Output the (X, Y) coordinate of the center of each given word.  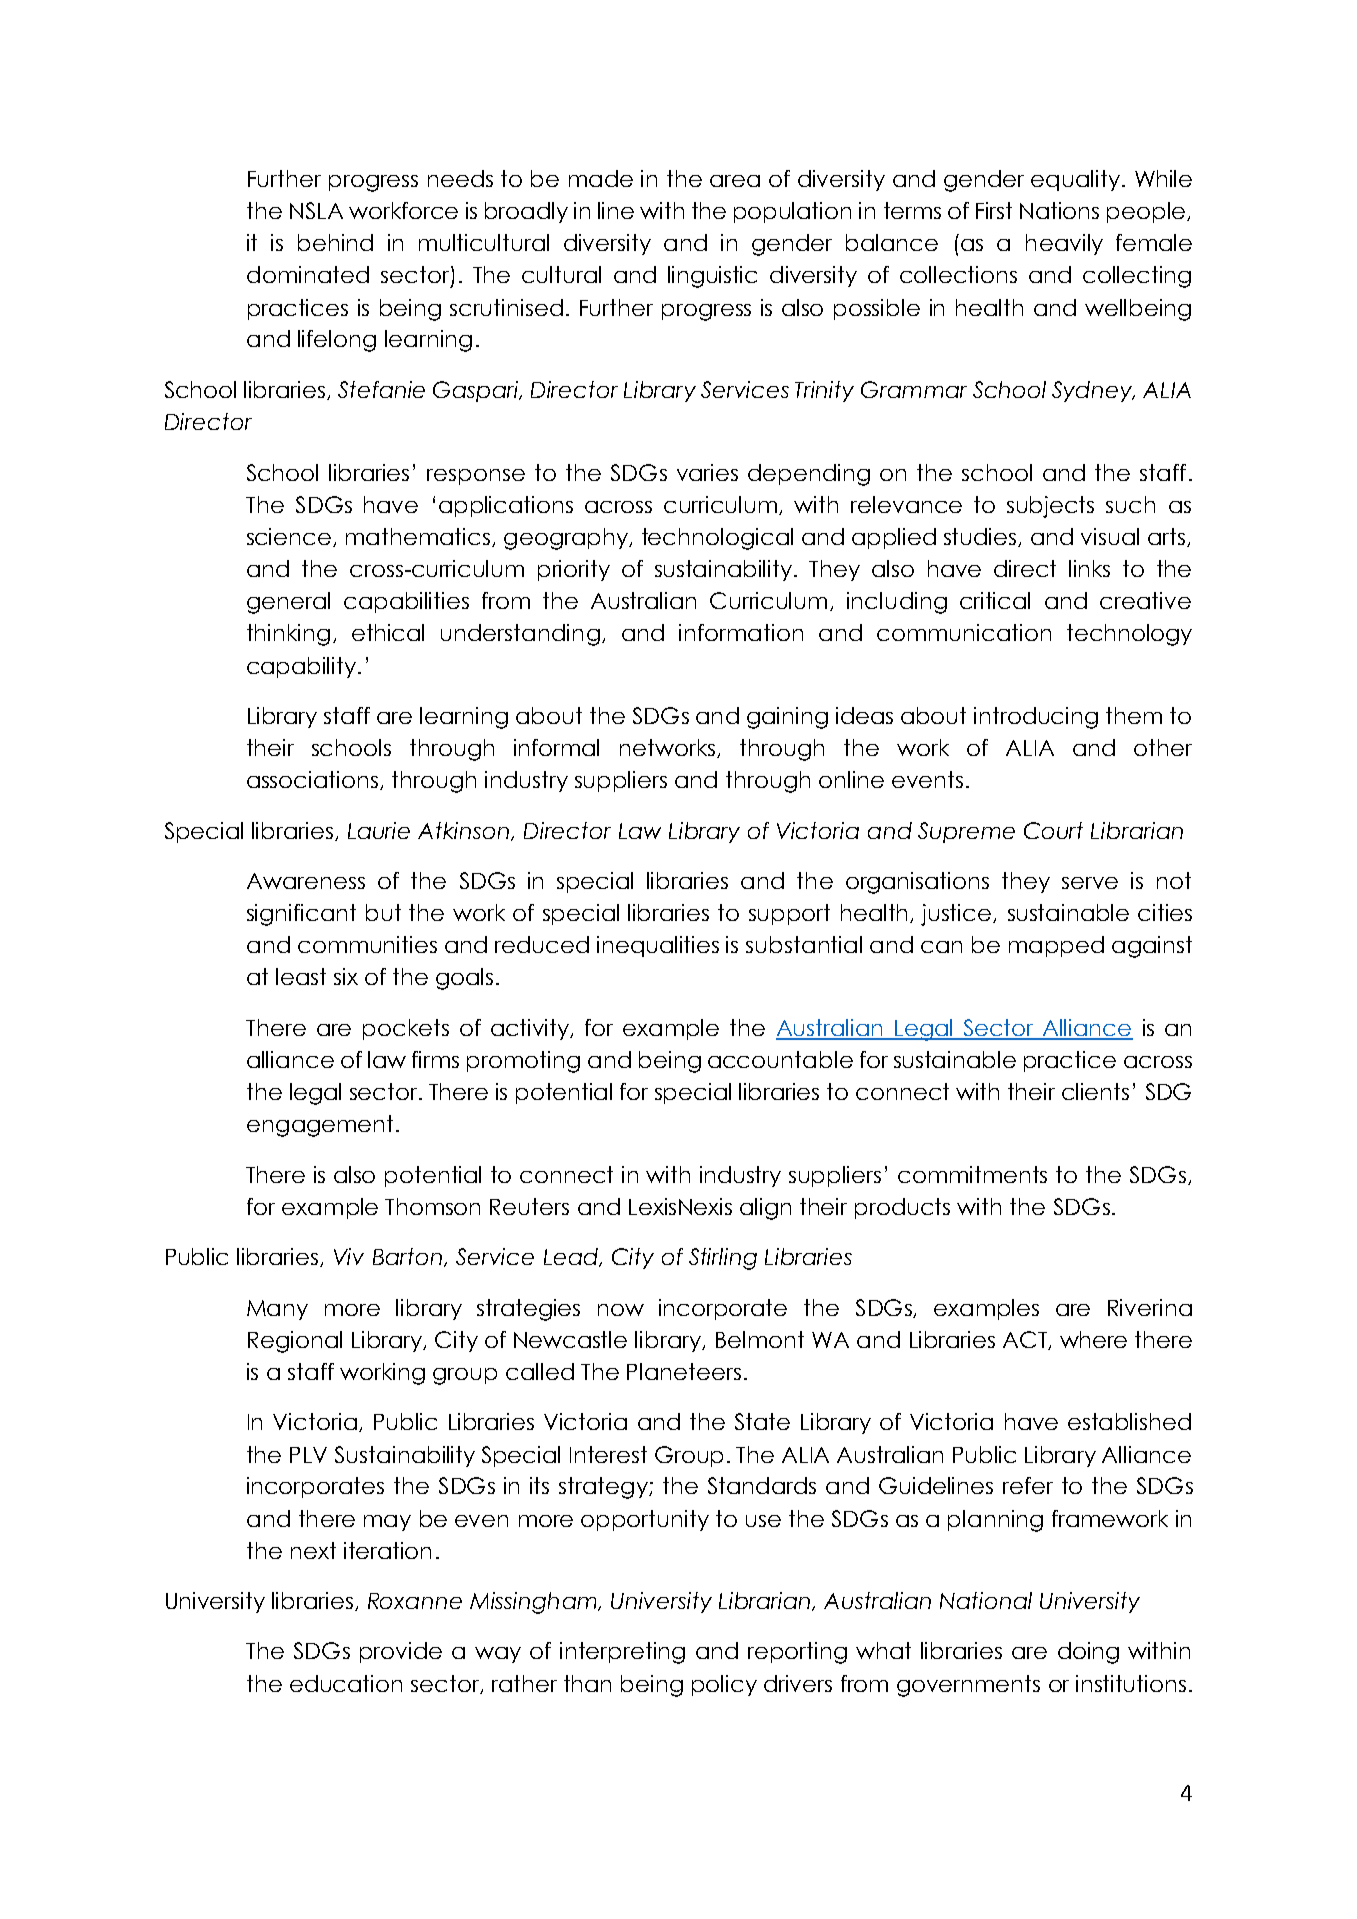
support (789, 914)
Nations (1059, 210)
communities (367, 944)
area (735, 181)
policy (724, 1685)
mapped (1056, 946)
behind (335, 242)
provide (401, 1652)
